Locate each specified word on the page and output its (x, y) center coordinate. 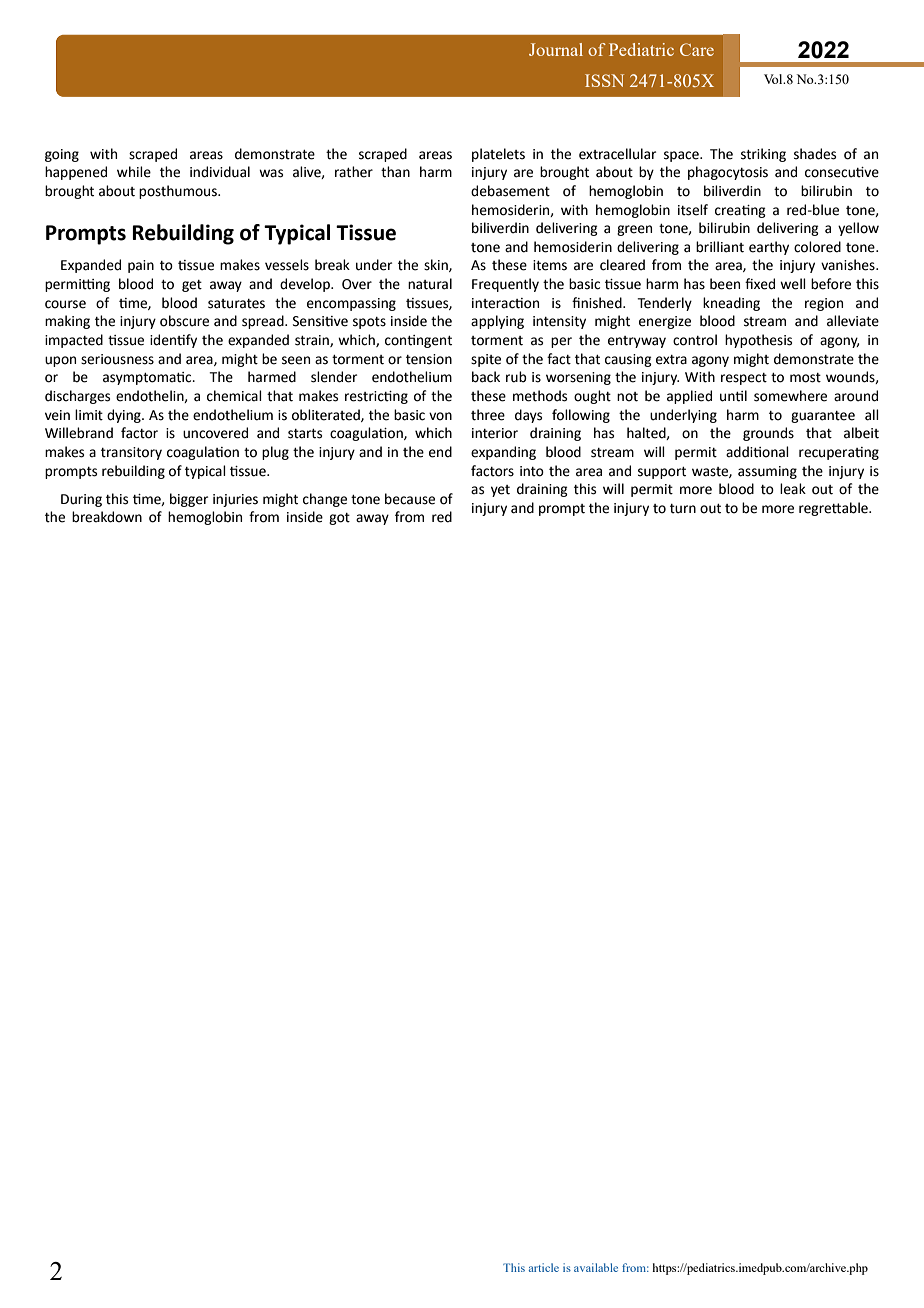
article (544, 1267)
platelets (498, 155)
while (134, 172)
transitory (131, 453)
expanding (503, 453)
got (339, 519)
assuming (767, 472)
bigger (189, 500)
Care (697, 49)
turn (683, 509)
